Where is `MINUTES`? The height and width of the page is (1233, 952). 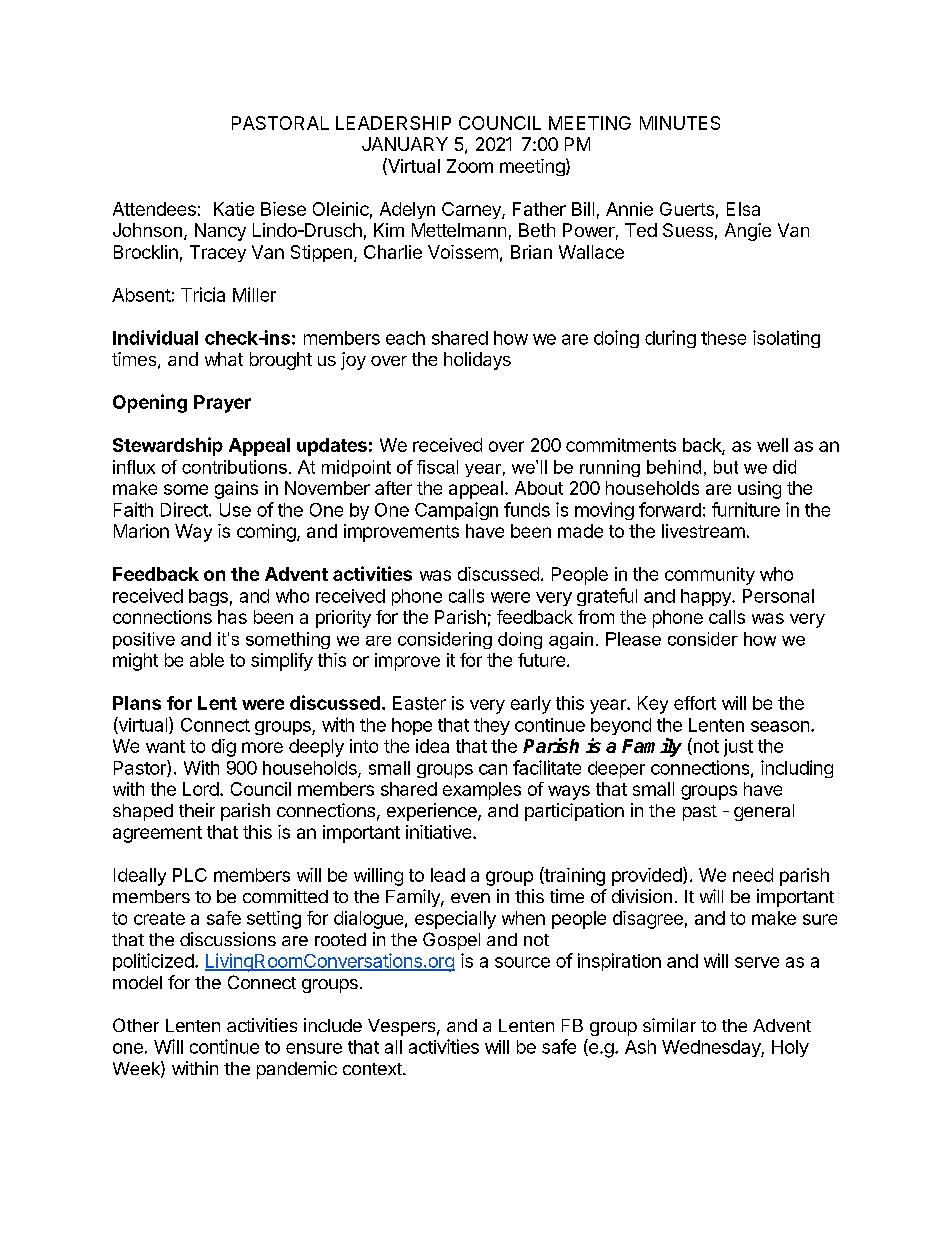
MINUTES is located at coordinates (680, 123).
